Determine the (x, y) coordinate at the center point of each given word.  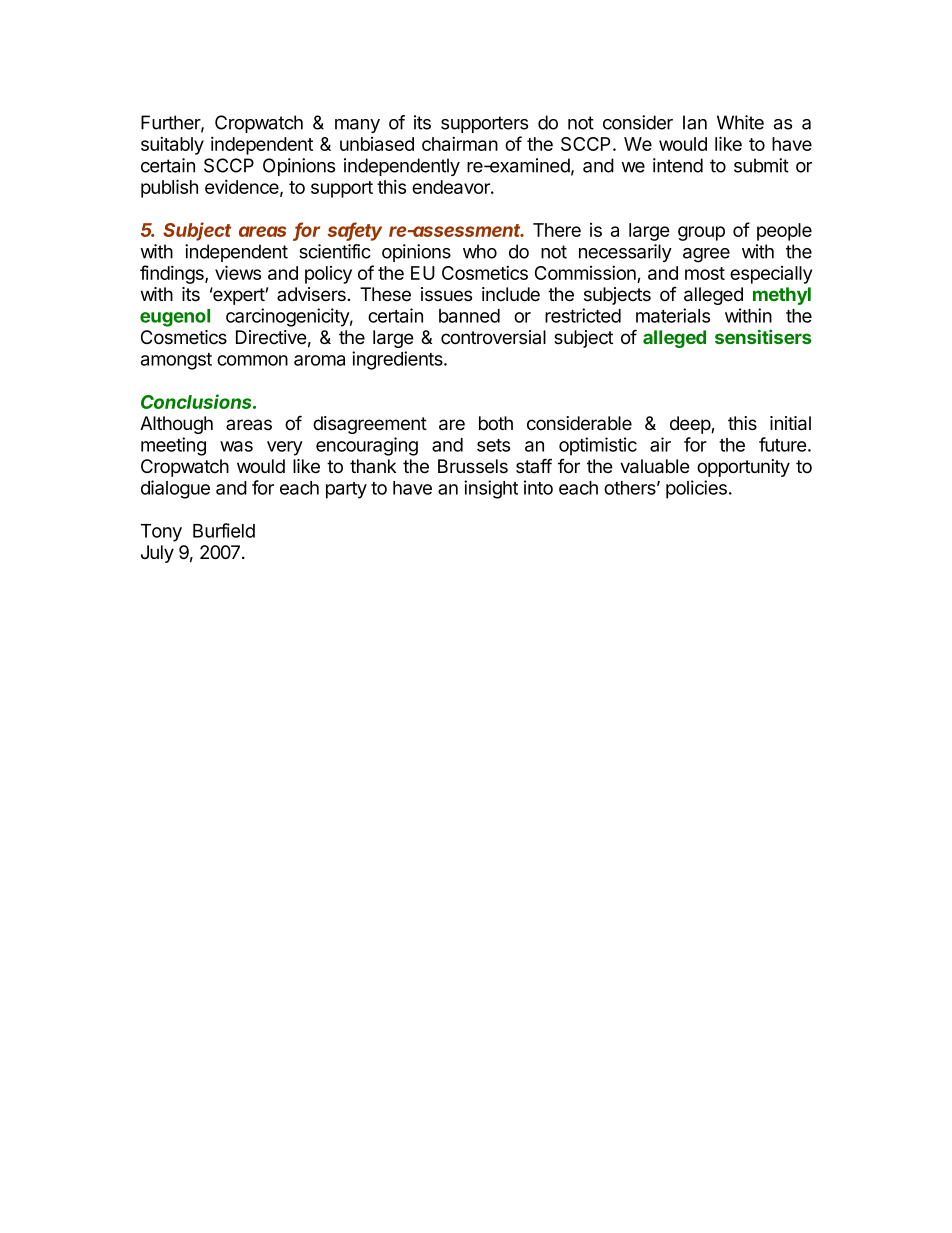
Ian (695, 122)
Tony (161, 533)
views (238, 272)
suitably (172, 145)
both (496, 423)
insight (491, 489)
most (705, 273)
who (480, 251)
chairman (460, 143)
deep (691, 425)
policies (696, 489)
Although (176, 425)
